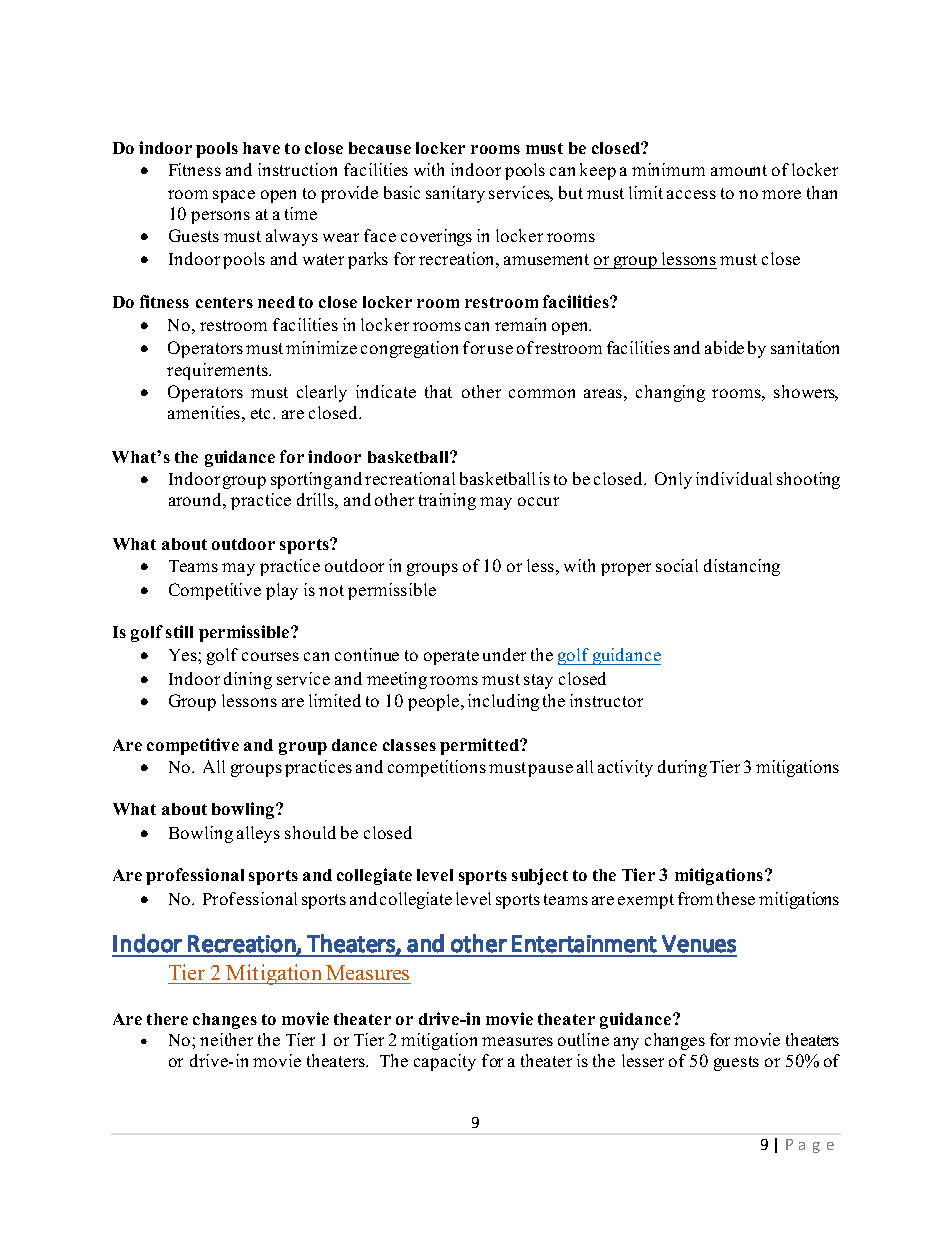 This document has width=952, height=1233. I want to click on amount, so click(739, 170).
